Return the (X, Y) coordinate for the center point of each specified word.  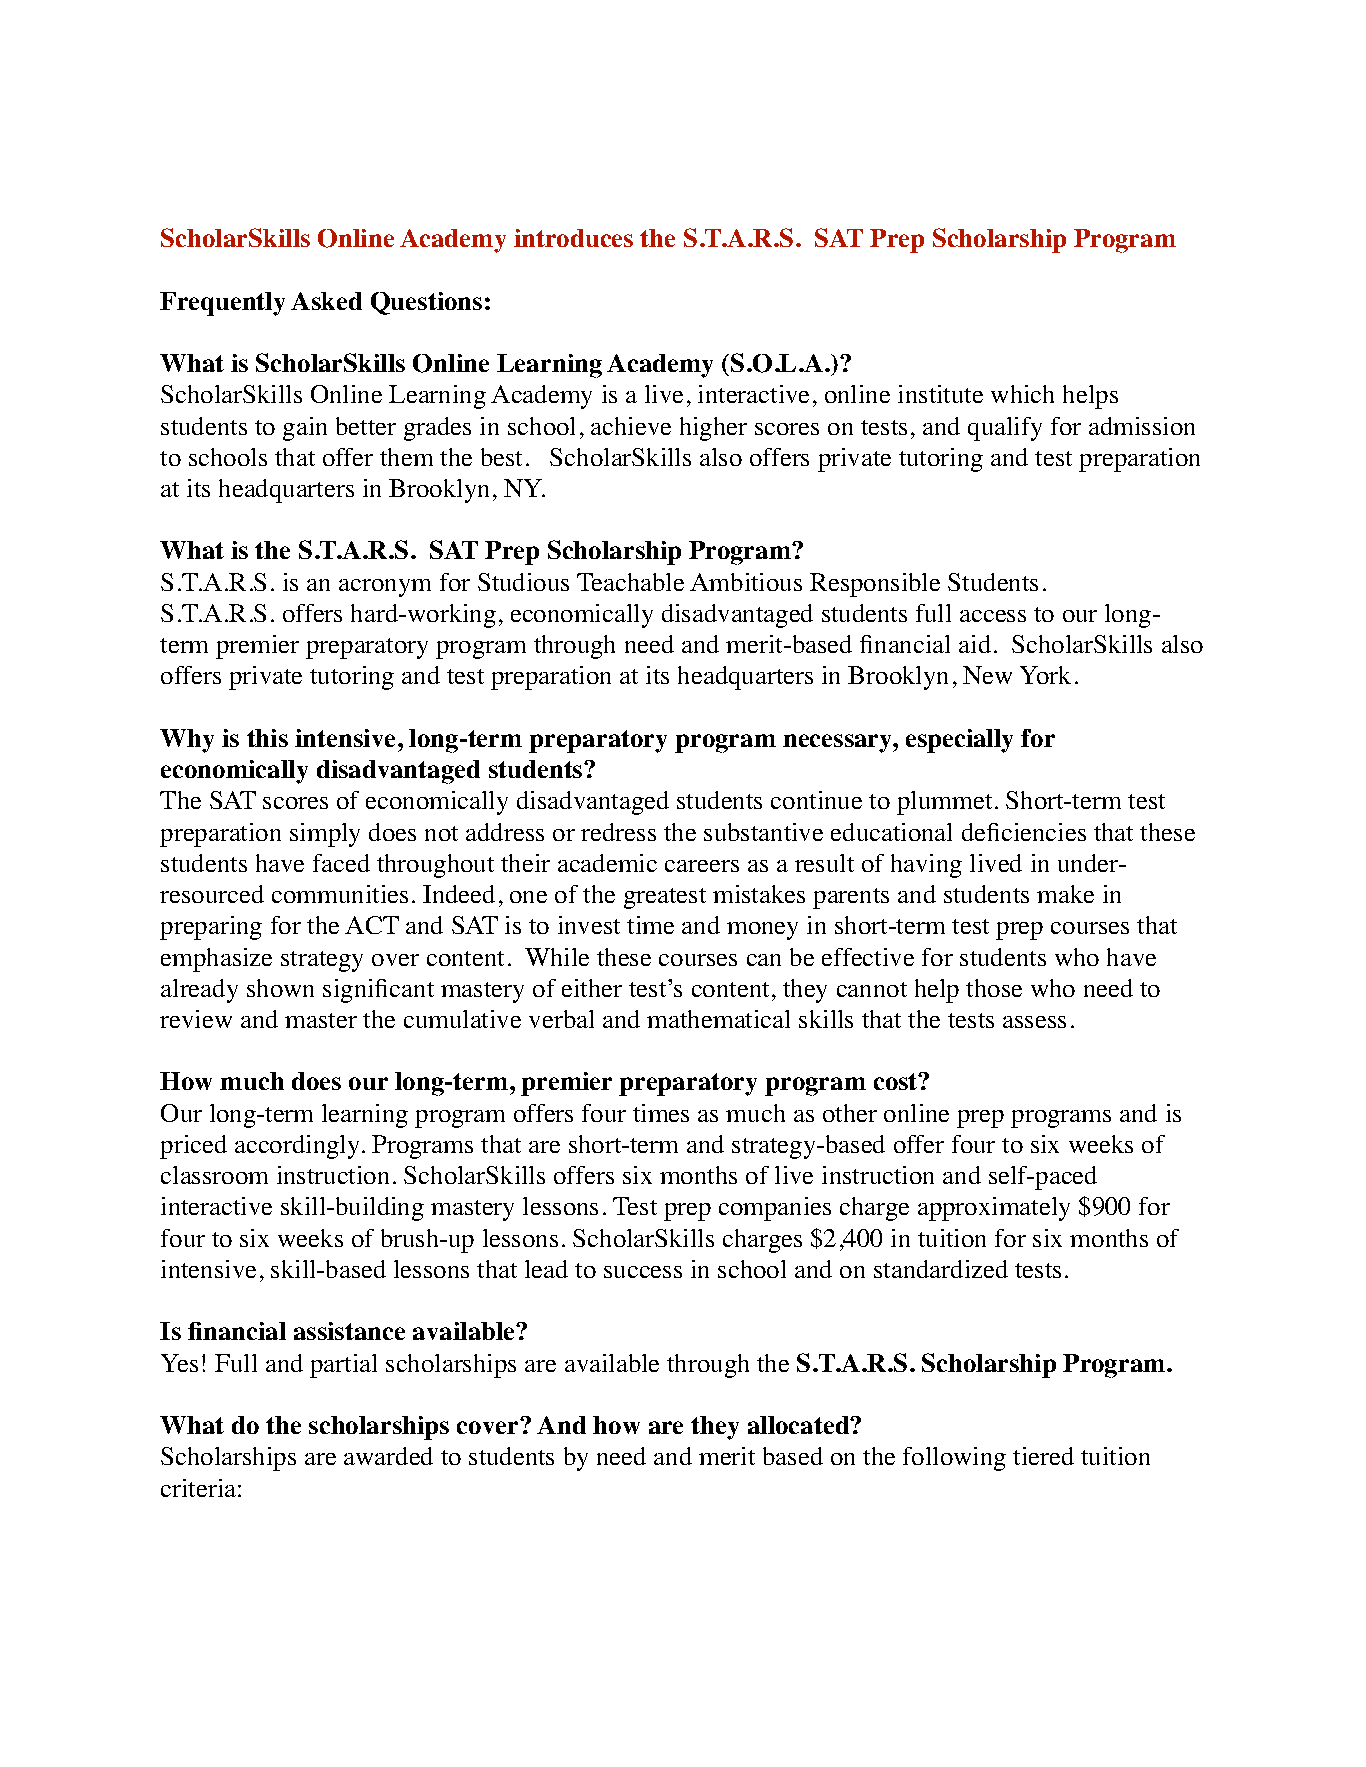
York (1045, 675)
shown (280, 988)
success (643, 1272)
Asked (326, 301)
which (1022, 394)
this (267, 738)
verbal (561, 1019)
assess (1034, 1022)
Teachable (630, 582)
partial (343, 1366)
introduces (573, 238)
